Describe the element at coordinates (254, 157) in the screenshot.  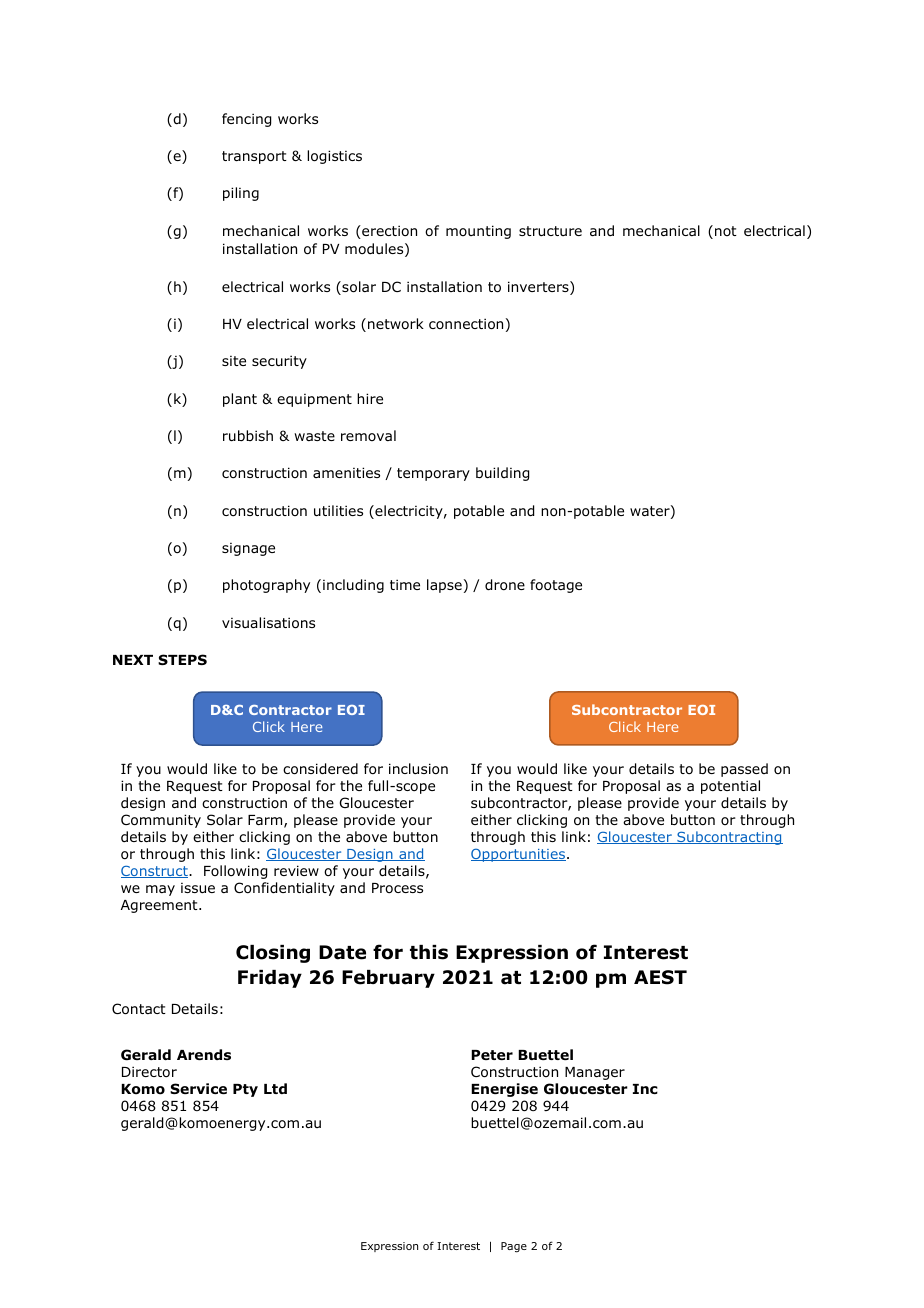
I see `transport` at that location.
